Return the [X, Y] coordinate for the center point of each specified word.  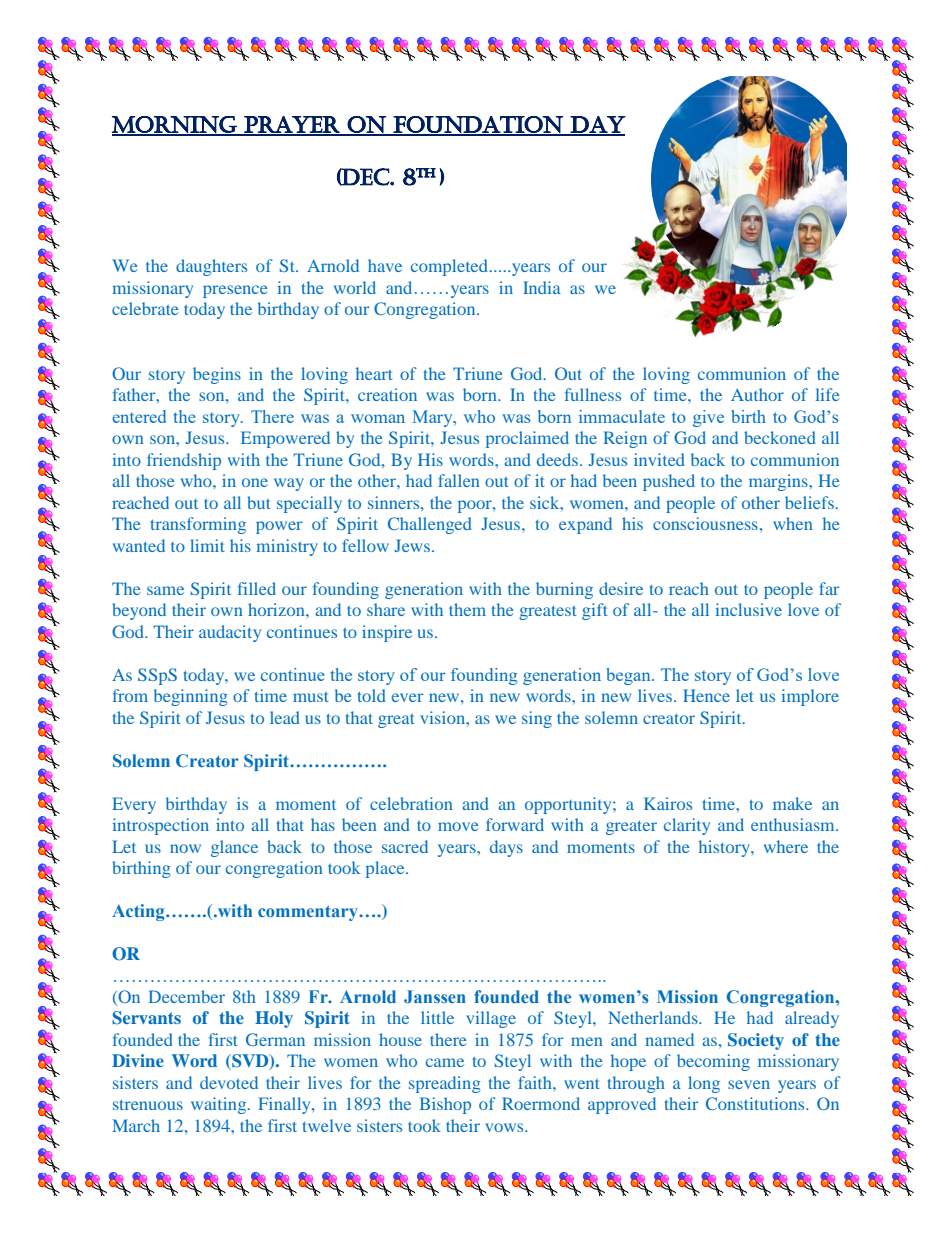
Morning [175, 125]
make [792, 803]
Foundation [478, 125]
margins [779, 482]
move [458, 826]
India [542, 287]
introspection [161, 826]
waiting [220, 1105]
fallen [459, 480]
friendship [184, 461]
